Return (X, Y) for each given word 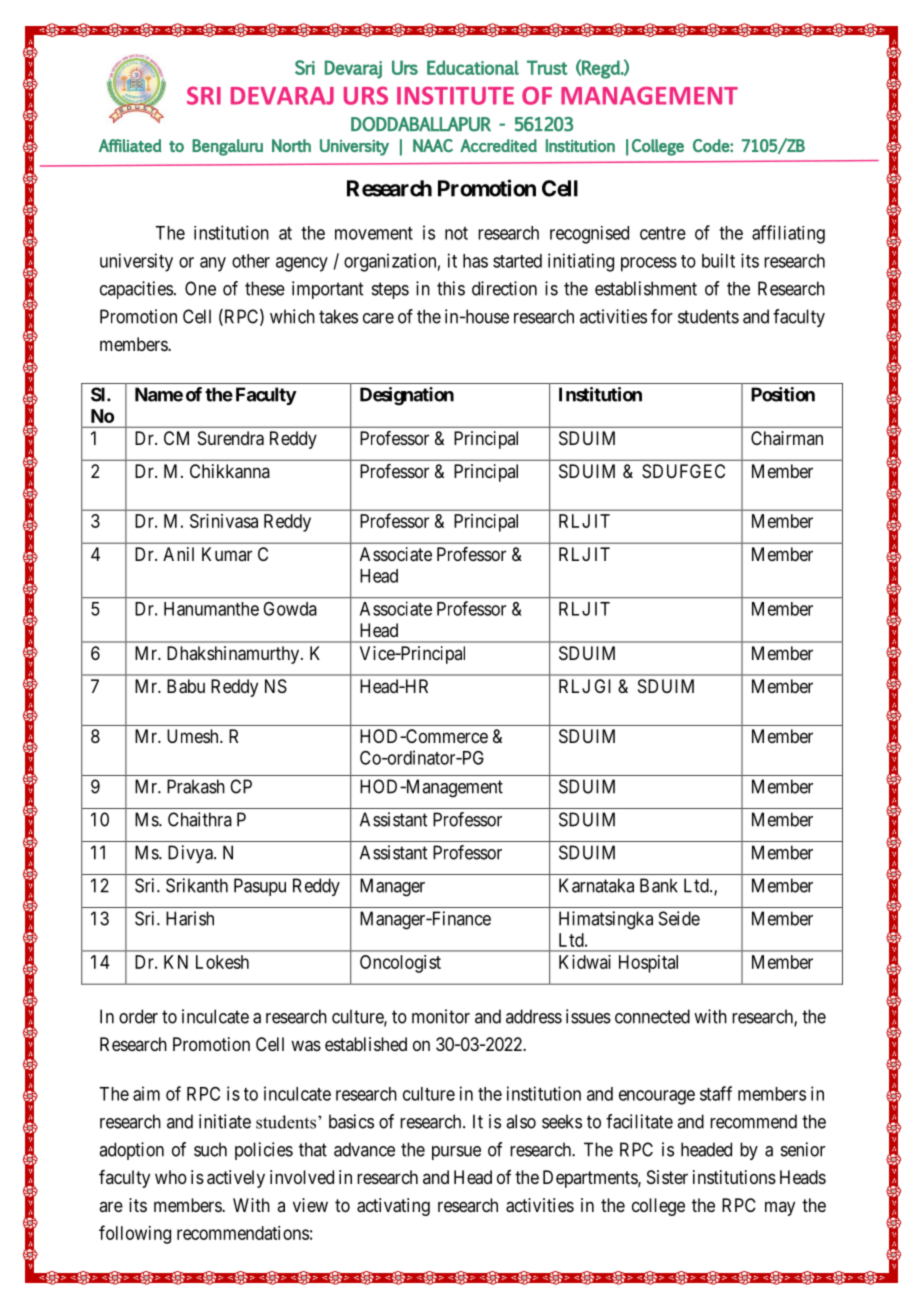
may (780, 1208)
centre (663, 233)
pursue (456, 1153)
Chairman (787, 438)
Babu (186, 686)
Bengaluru (227, 147)
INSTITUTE (455, 95)
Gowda (290, 609)
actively (236, 1179)
